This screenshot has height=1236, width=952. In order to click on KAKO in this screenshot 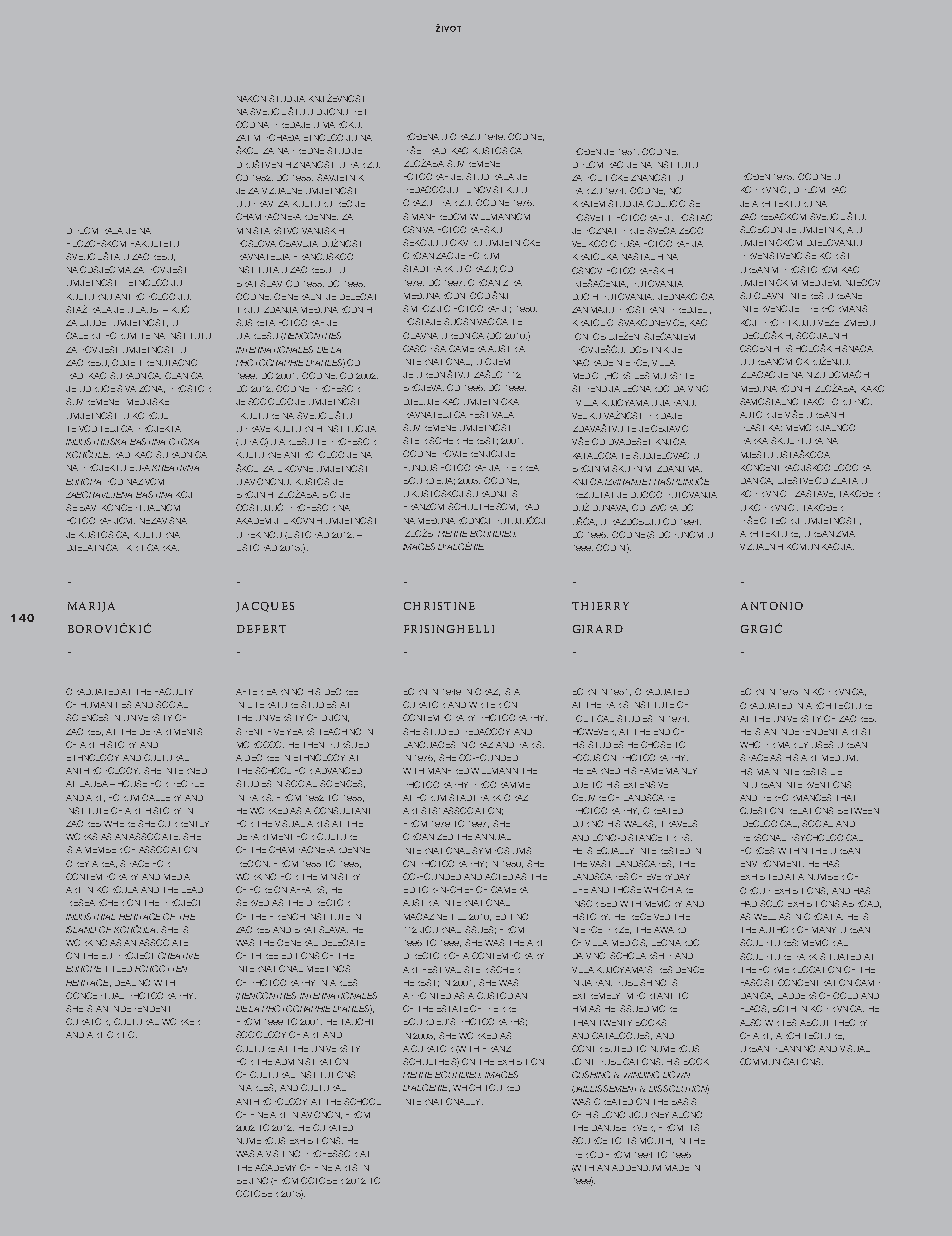, I will do `click(872, 388)`.
